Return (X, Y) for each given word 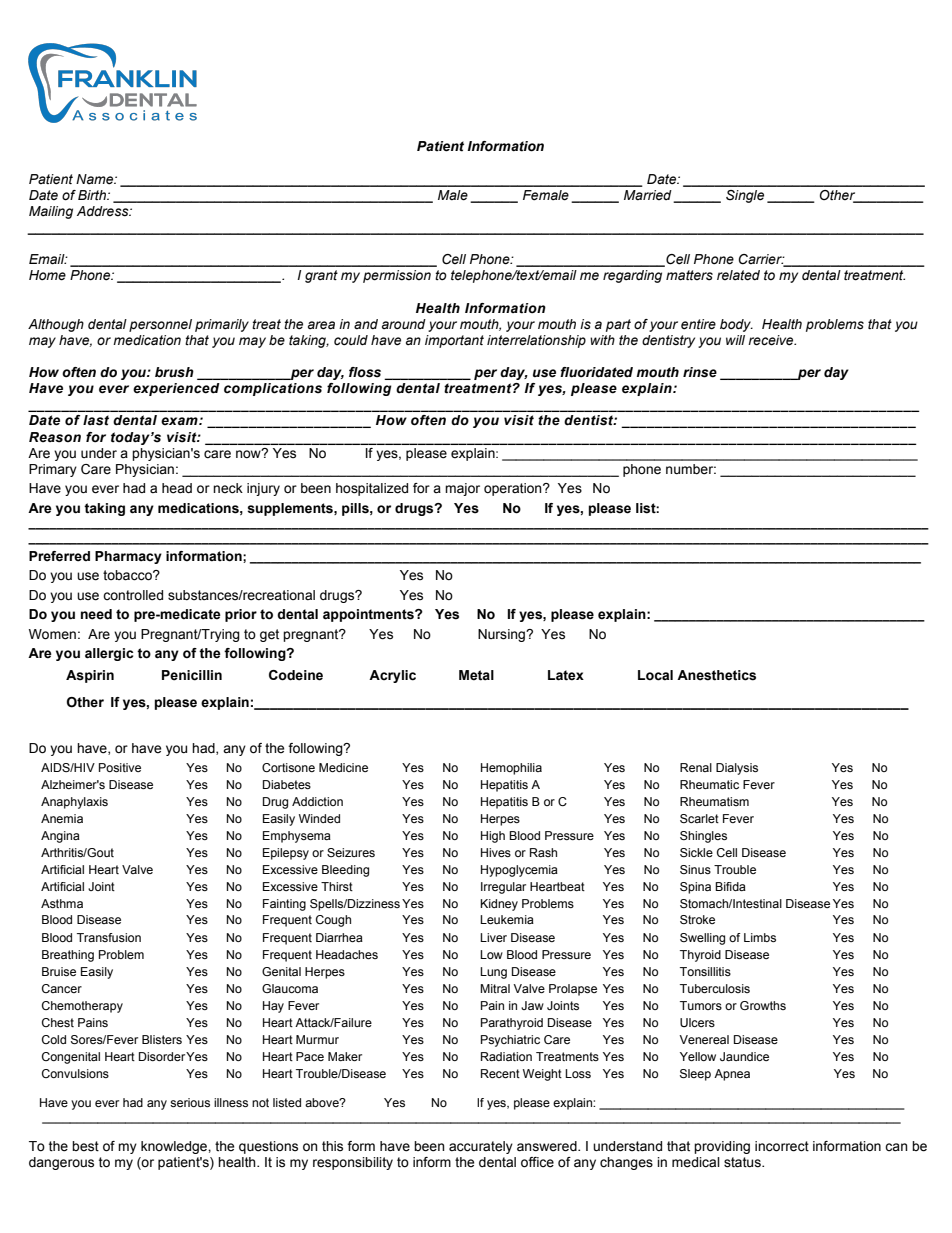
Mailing (51, 212)
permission (397, 276)
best (85, 1146)
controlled (133, 595)
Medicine (343, 767)
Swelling (702, 939)
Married (649, 196)
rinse (700, 372)
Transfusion (109, 937)
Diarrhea (339, 937)
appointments (369, 615)
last (96, 420)
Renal (696, 767)
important (454, 341)
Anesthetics (716, 675)
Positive (120, 767)
